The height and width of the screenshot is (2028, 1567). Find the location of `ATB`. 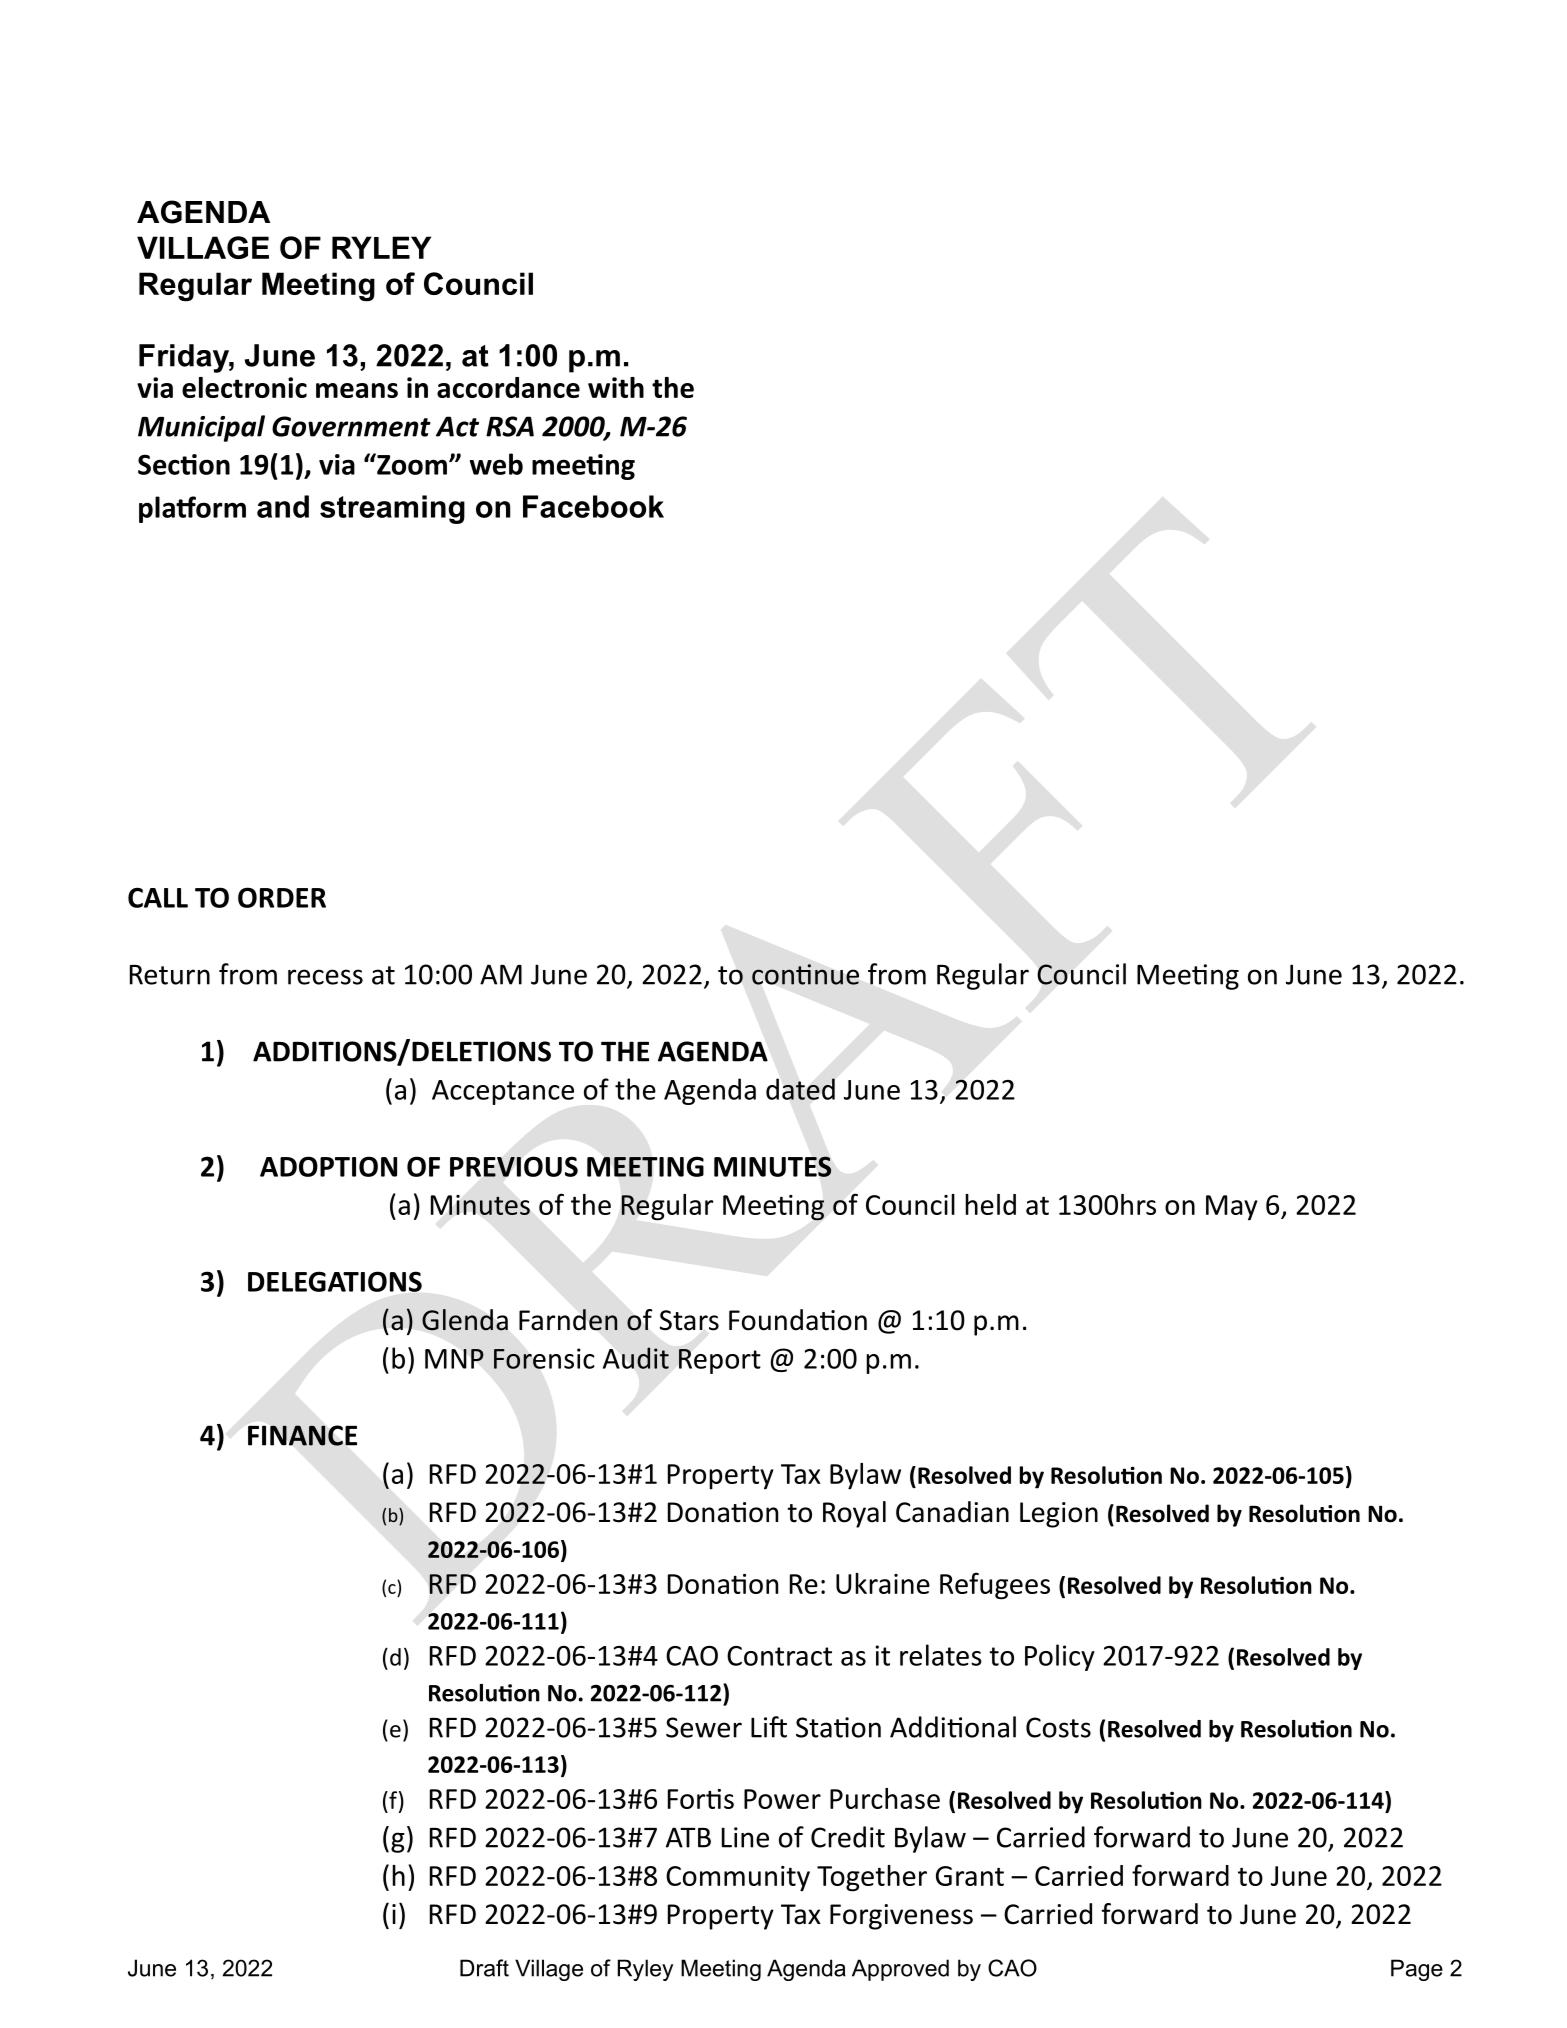

ATB is located at coordinates (688, 1837).
